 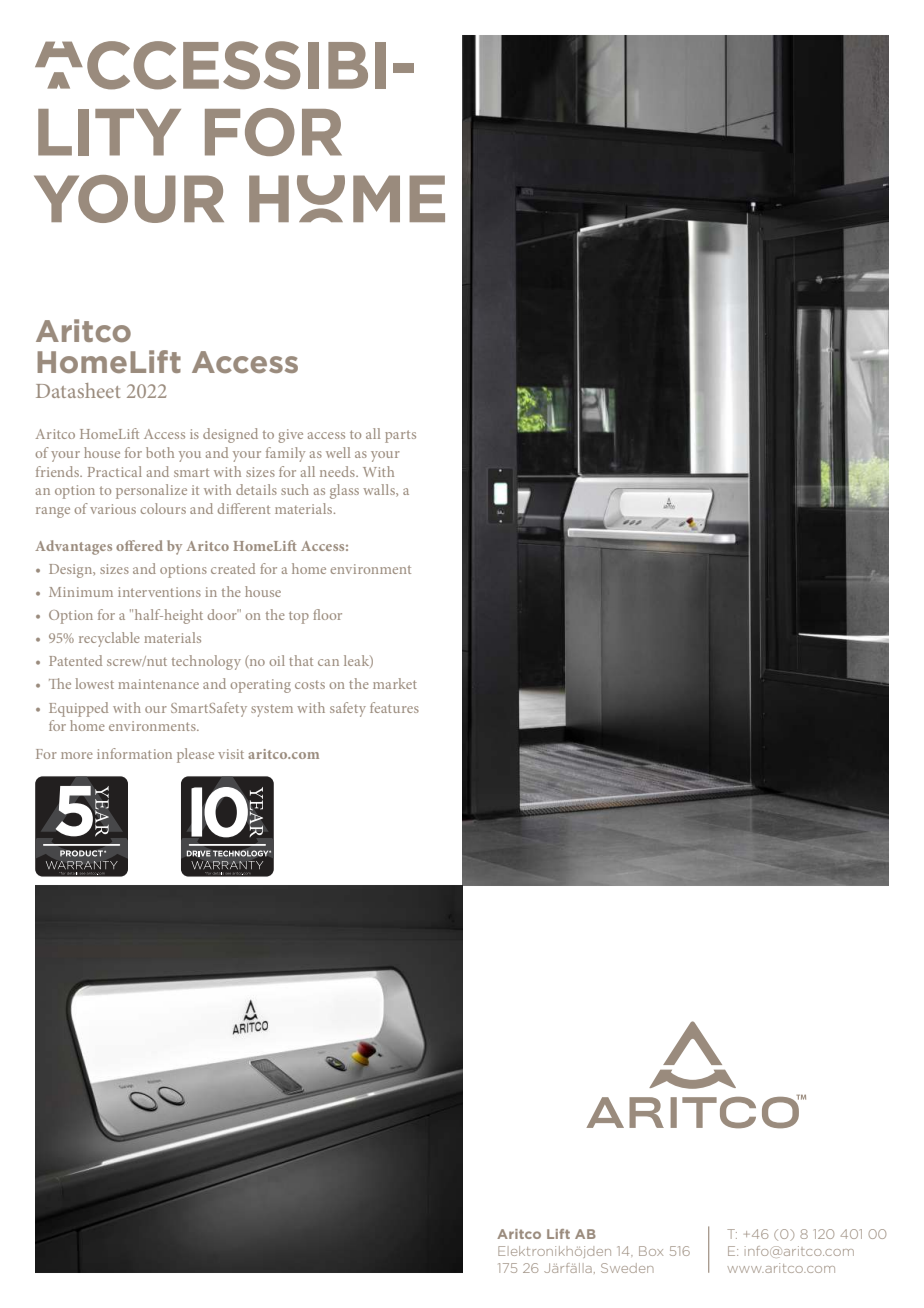 I want to click on recyclable, so click(x=109, y=639).
